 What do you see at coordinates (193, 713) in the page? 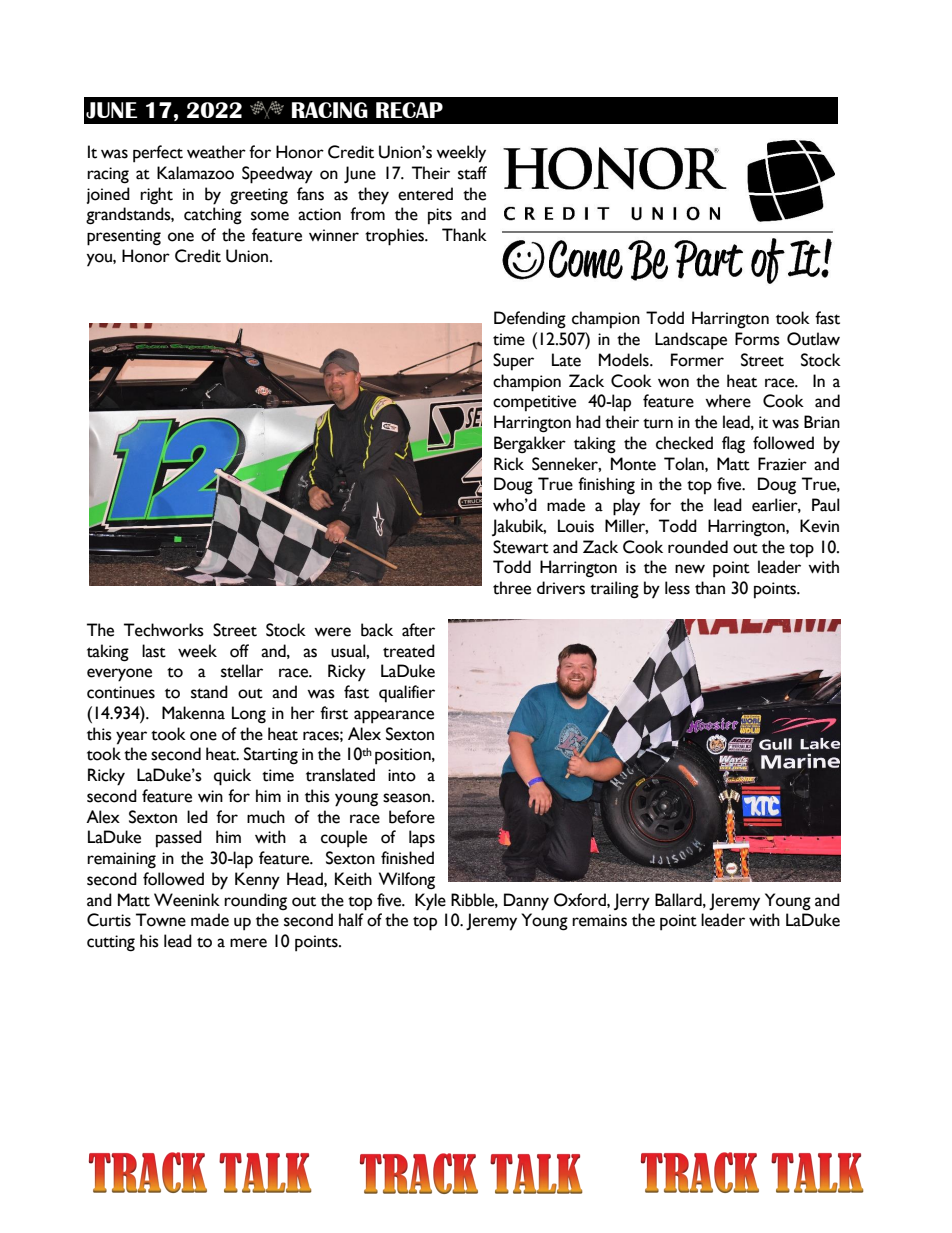
I see `Makenna` at bounding box center [193, 713].
